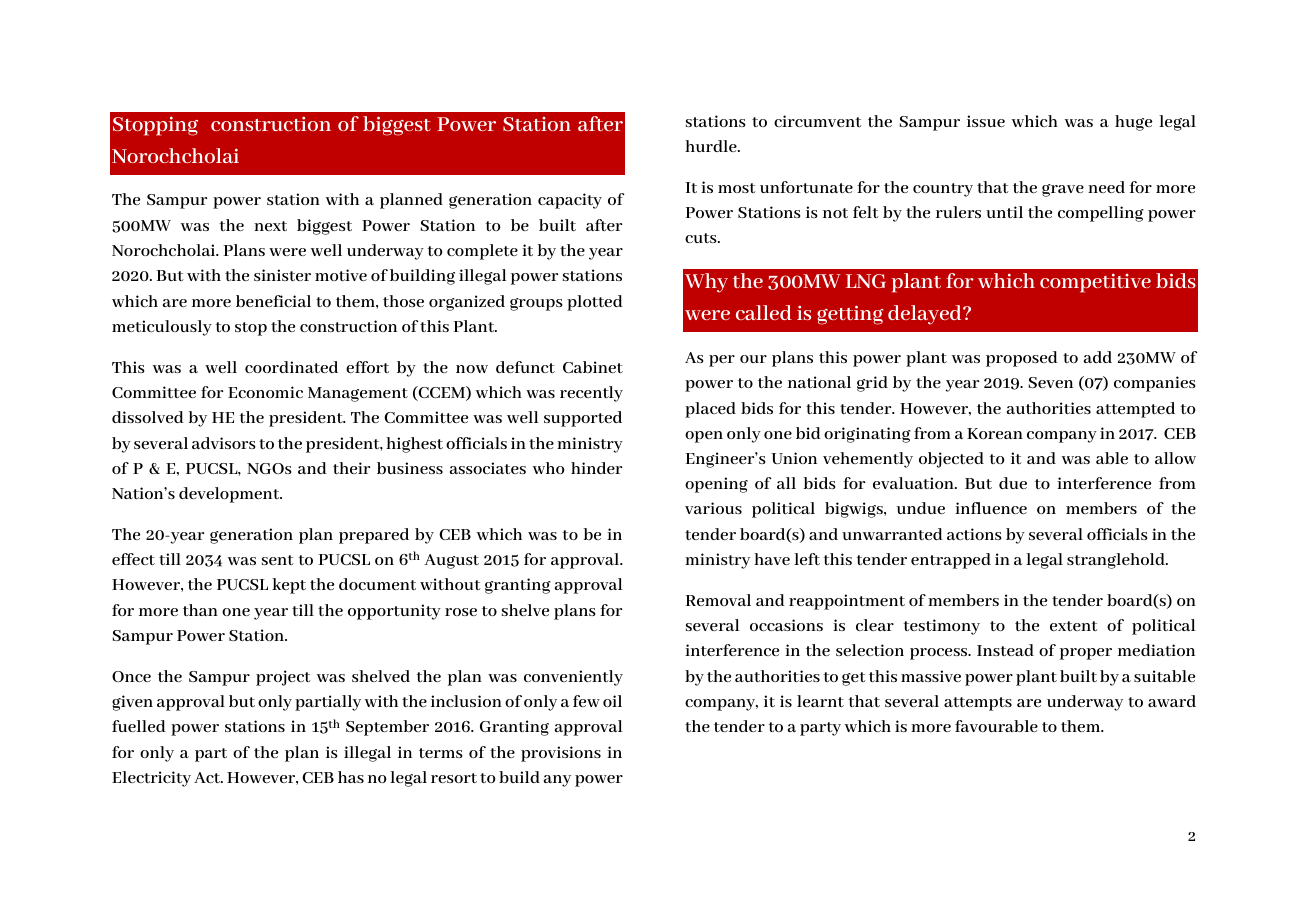  Describe the element at coordinates (986, 121) in the screenshot. I see `issue` at that location.
